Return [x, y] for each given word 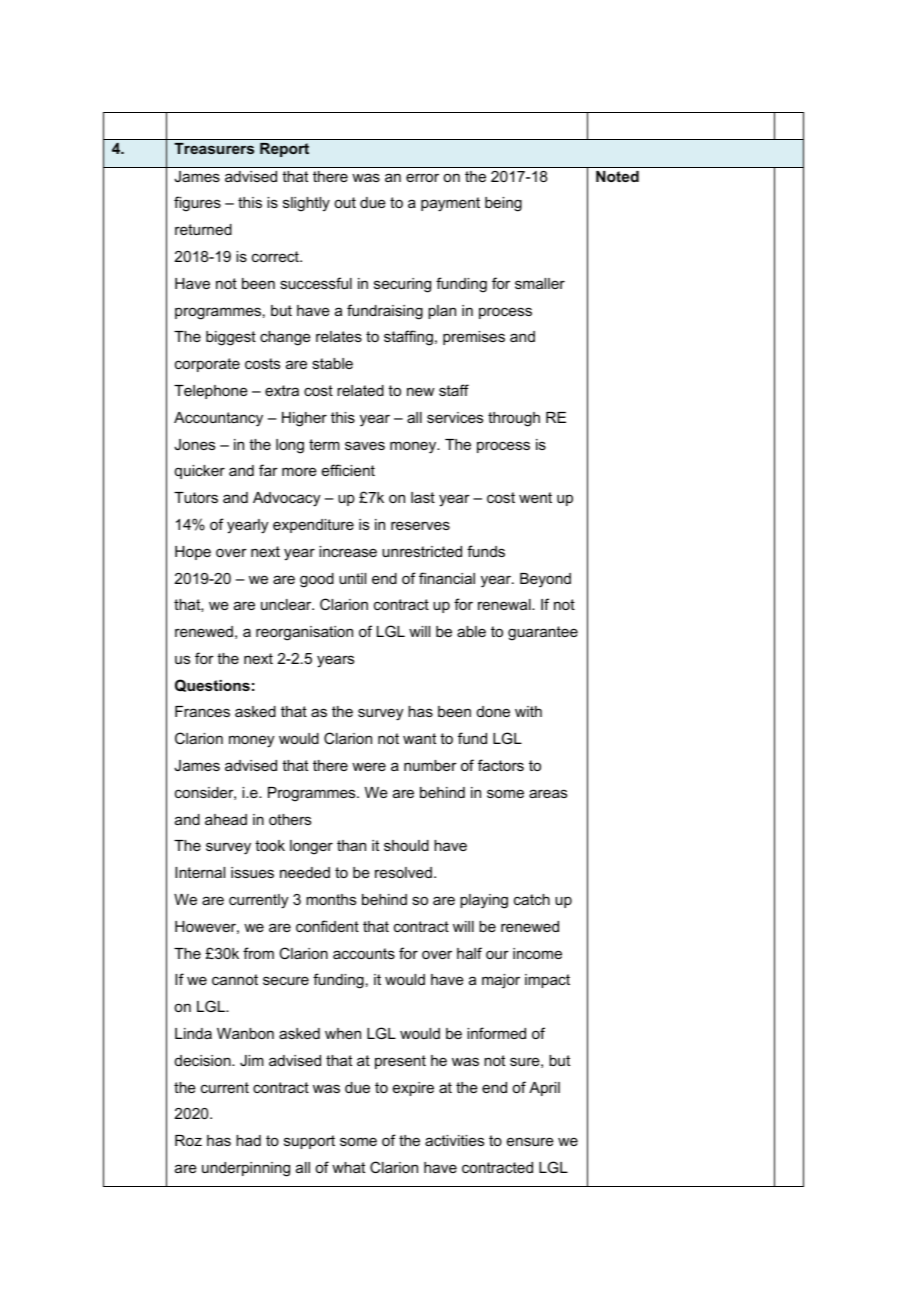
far [268, 470]
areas [548, 793]
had [248, 1140]
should [406, 845]
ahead [226, 819]
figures [197, 204]
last [423, 497]
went [535, 497]
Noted [617, 176]
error [422, 177]
